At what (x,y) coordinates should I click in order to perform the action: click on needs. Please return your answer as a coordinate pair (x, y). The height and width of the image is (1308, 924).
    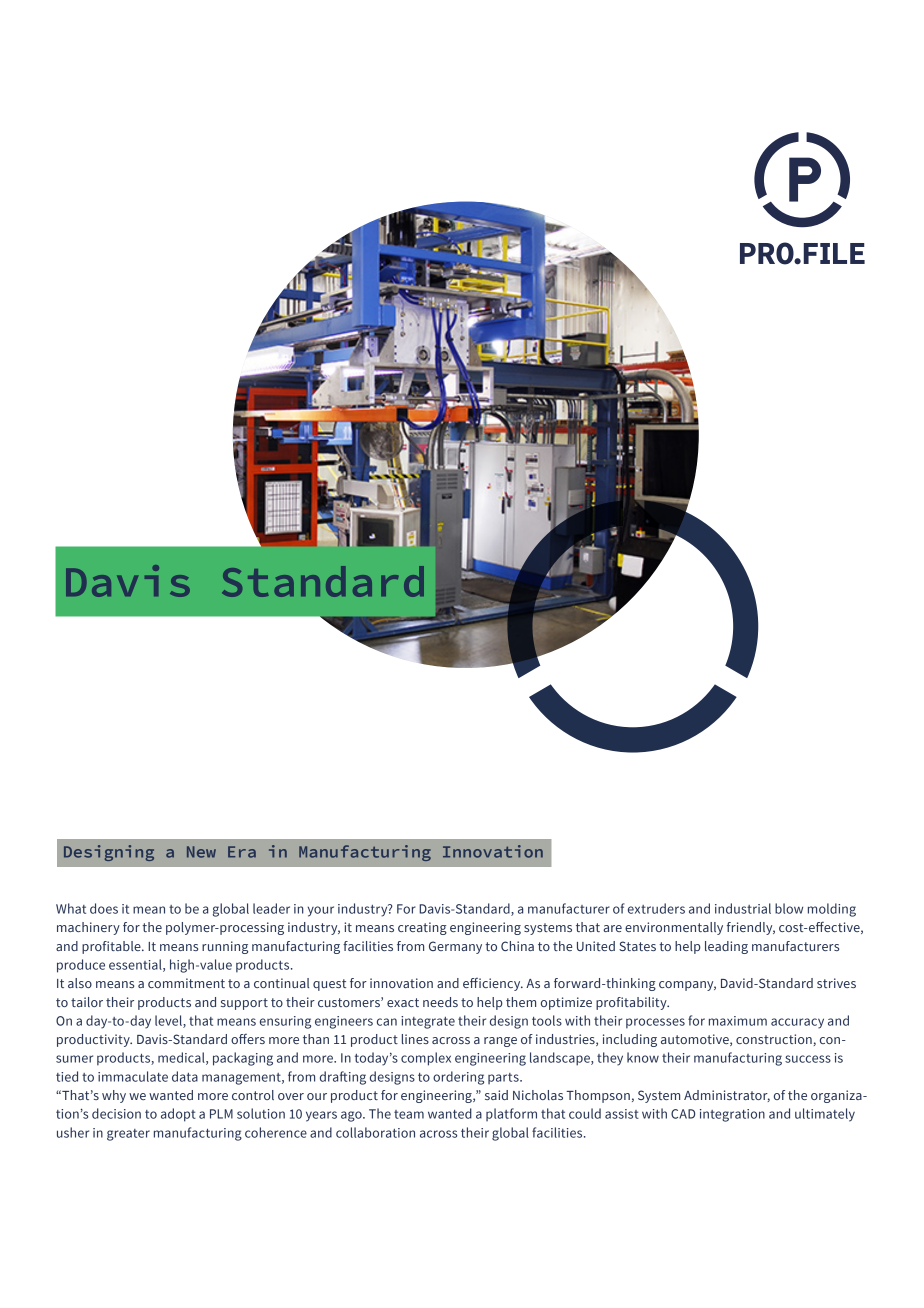
    Looking at the image, I should click on (440, 1002).
